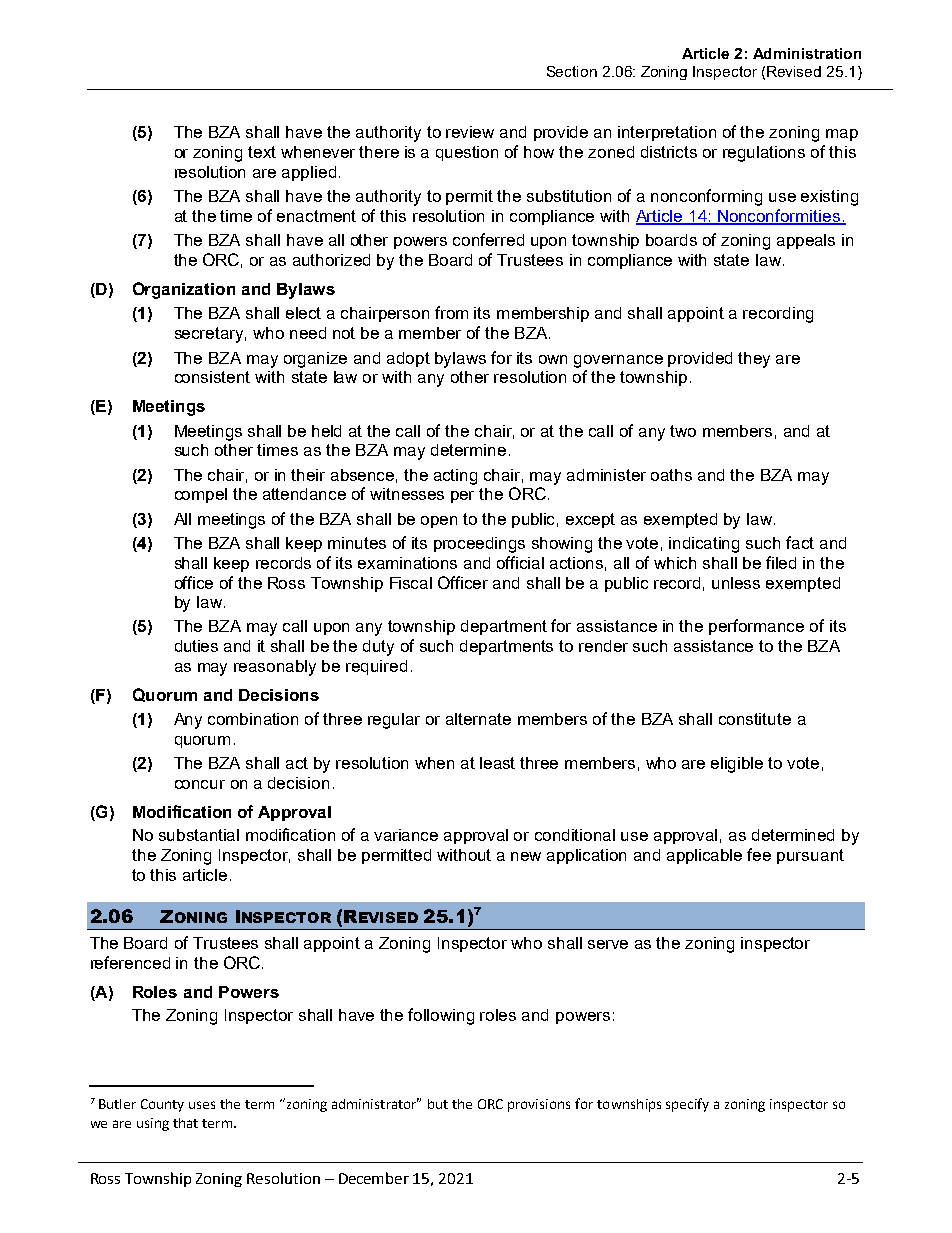 This screenshot has height=1233, width=952. Describe the element at coordinates (470, 132) in the screenshot. I see `review` at that location.
